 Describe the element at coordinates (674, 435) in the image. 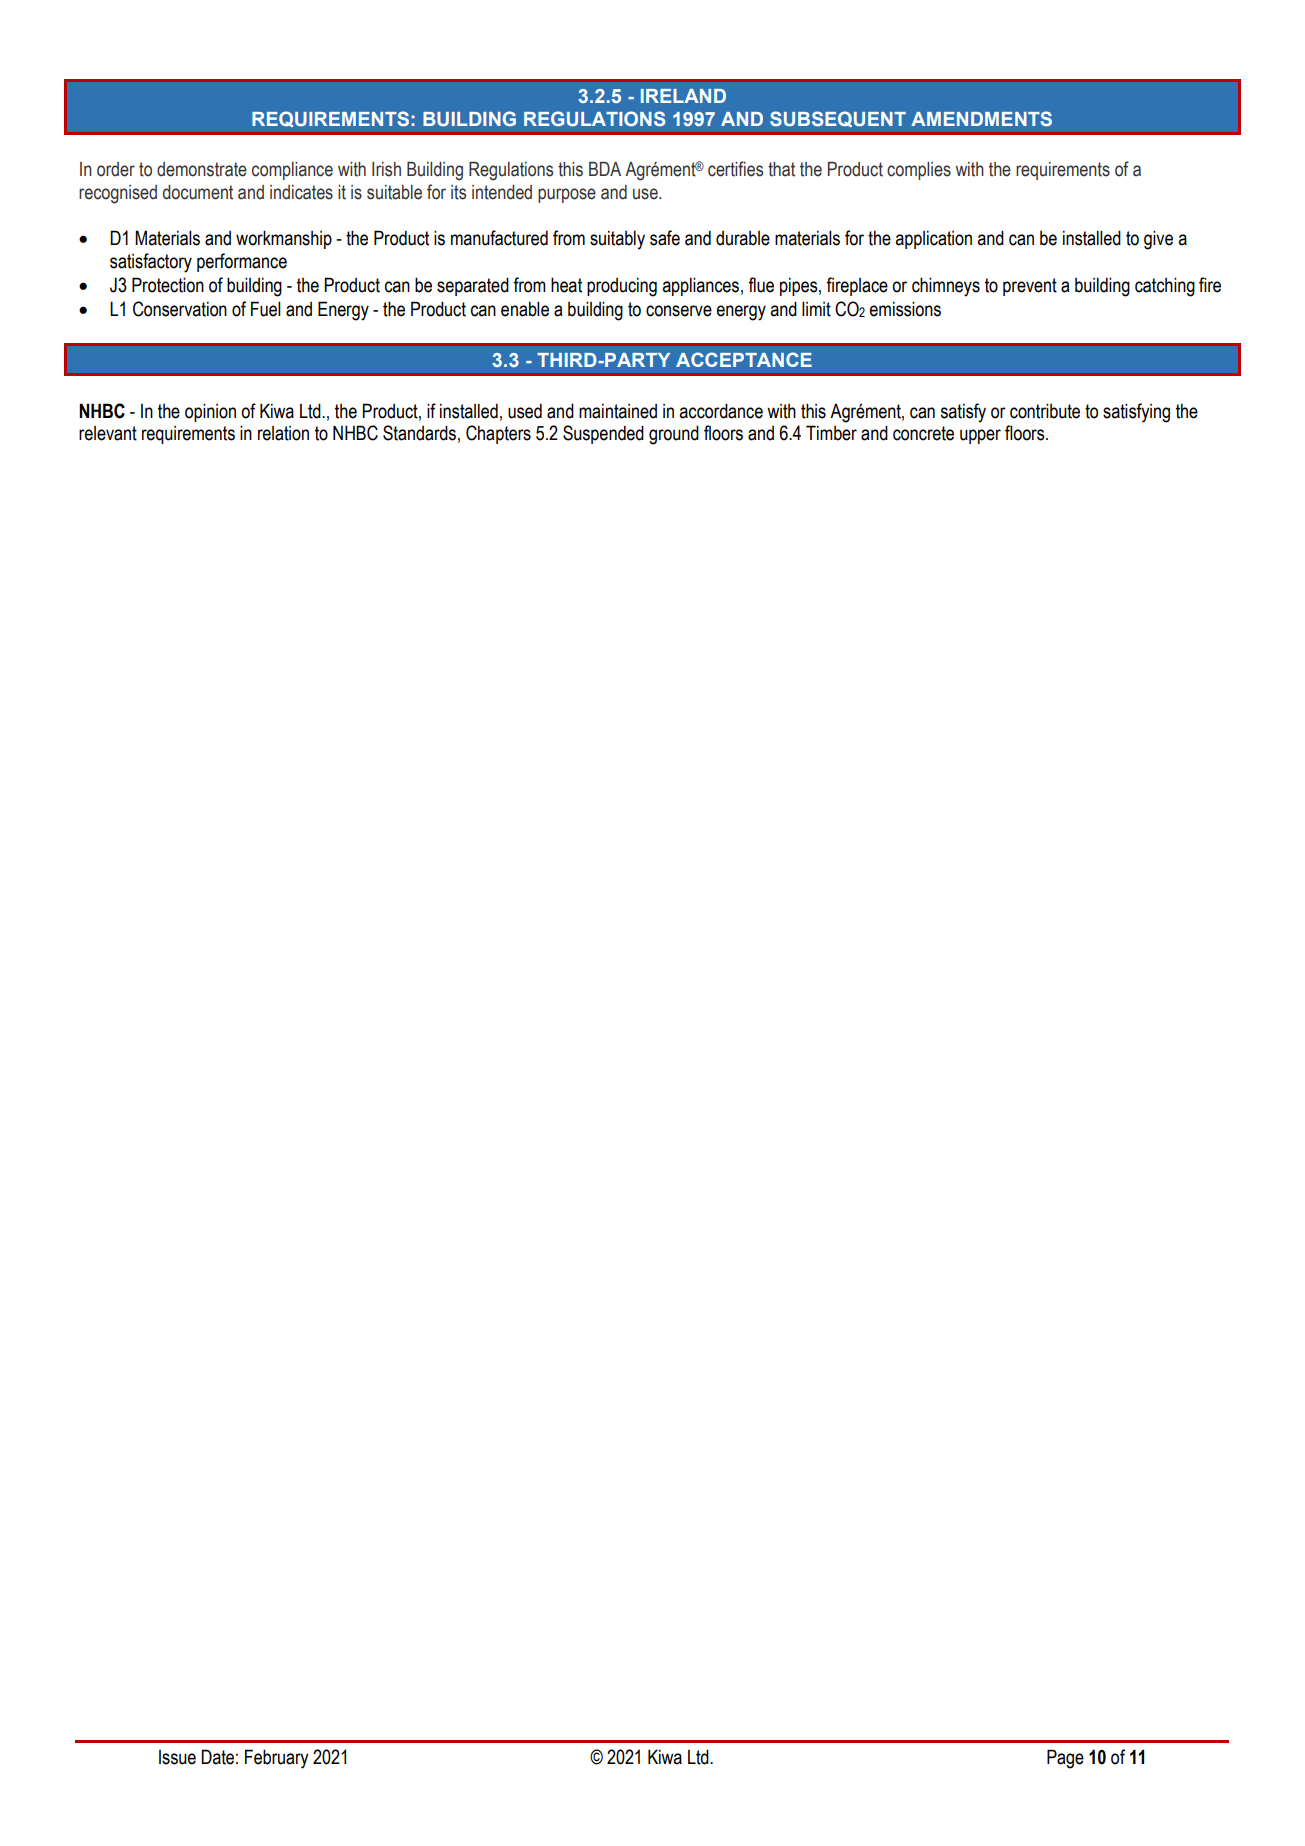

I see `ground` at that location.
